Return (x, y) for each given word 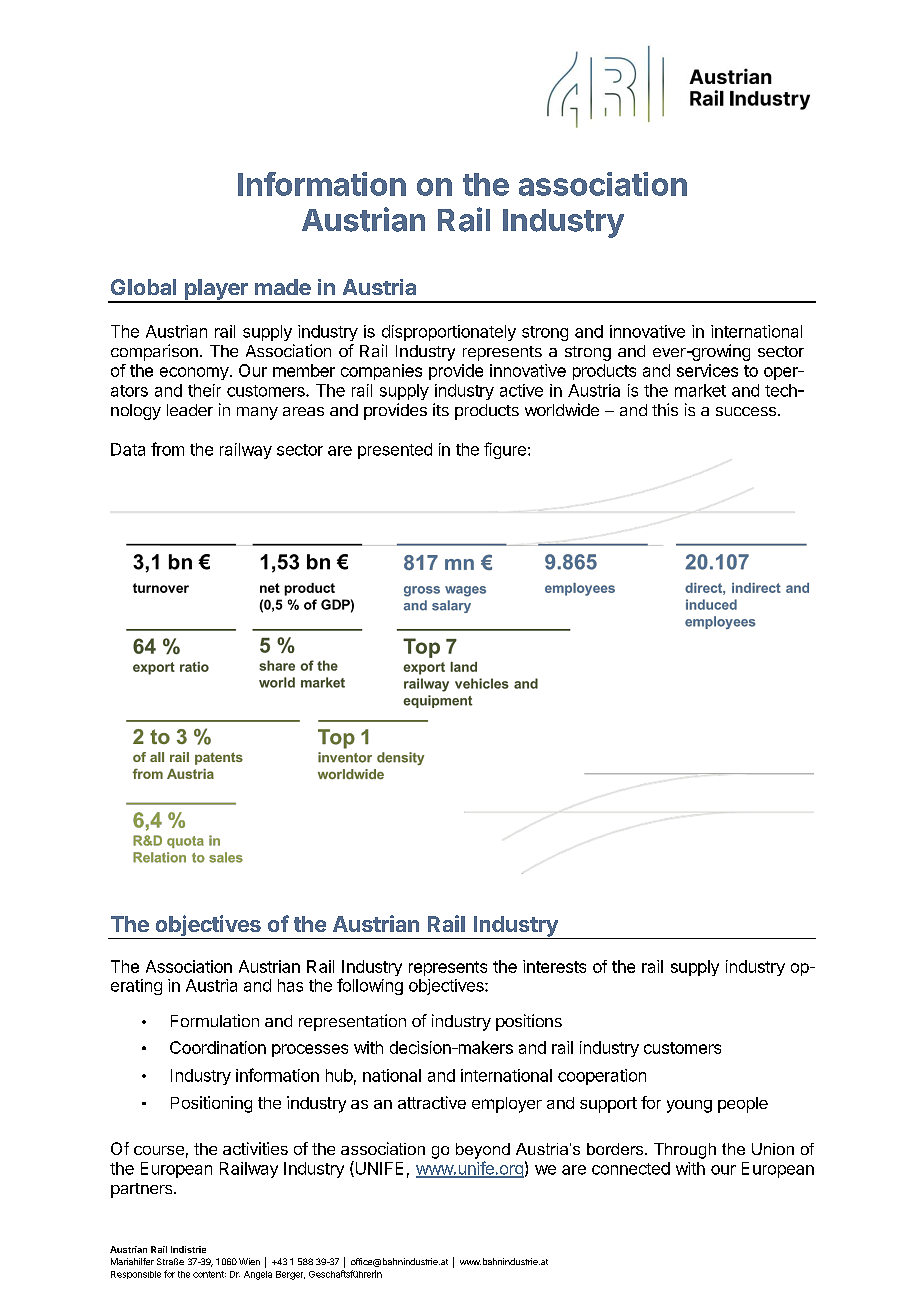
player (216, 290)
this (665, 409)
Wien (249, 1261)
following (370, 986)
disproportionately (449, 333)
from (167, 449)
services (707, 370)
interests (554, 966)
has (290, 985)
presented (395, 451)
